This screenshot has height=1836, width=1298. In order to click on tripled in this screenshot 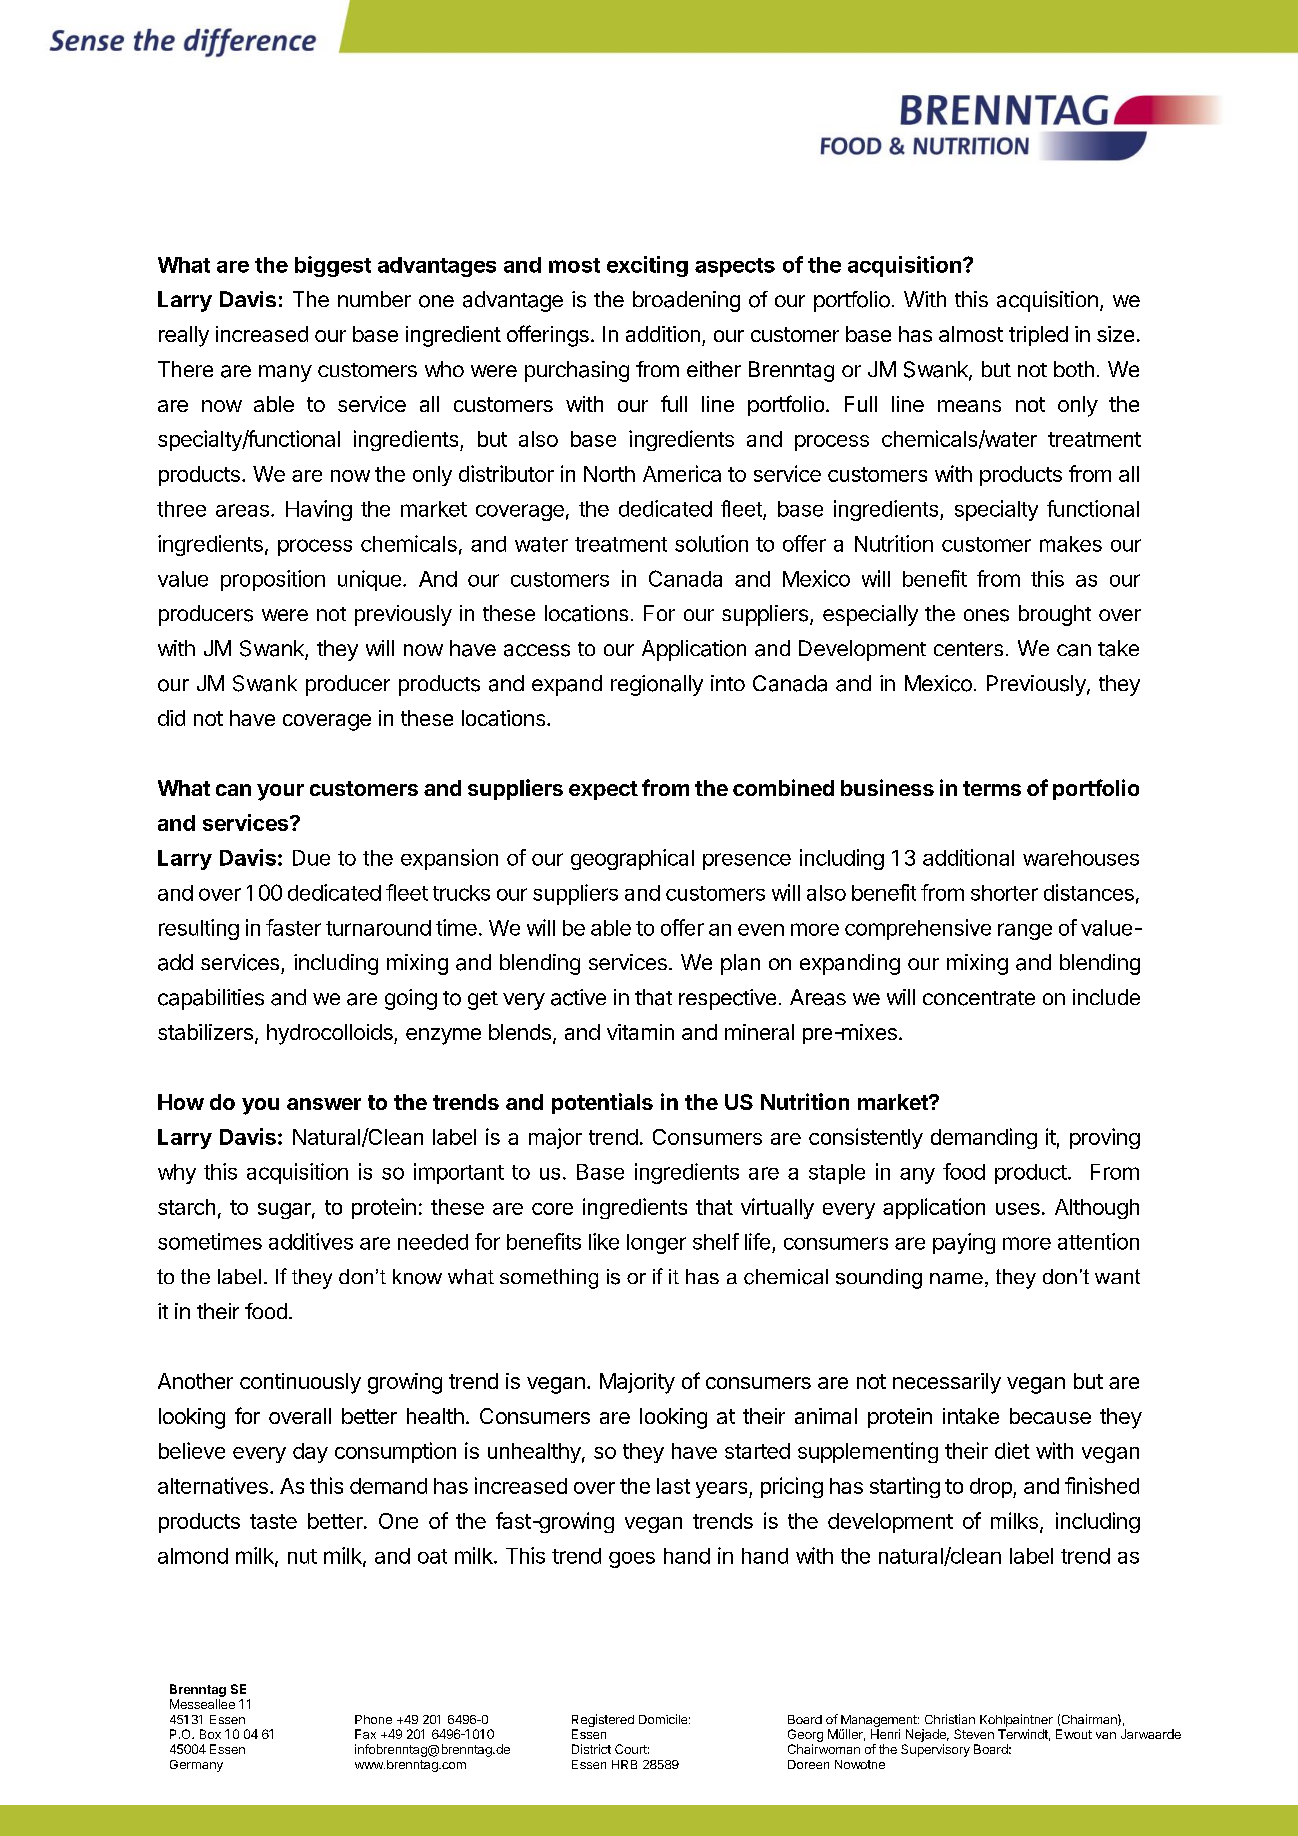, I will do `click(1038, 336)`.
